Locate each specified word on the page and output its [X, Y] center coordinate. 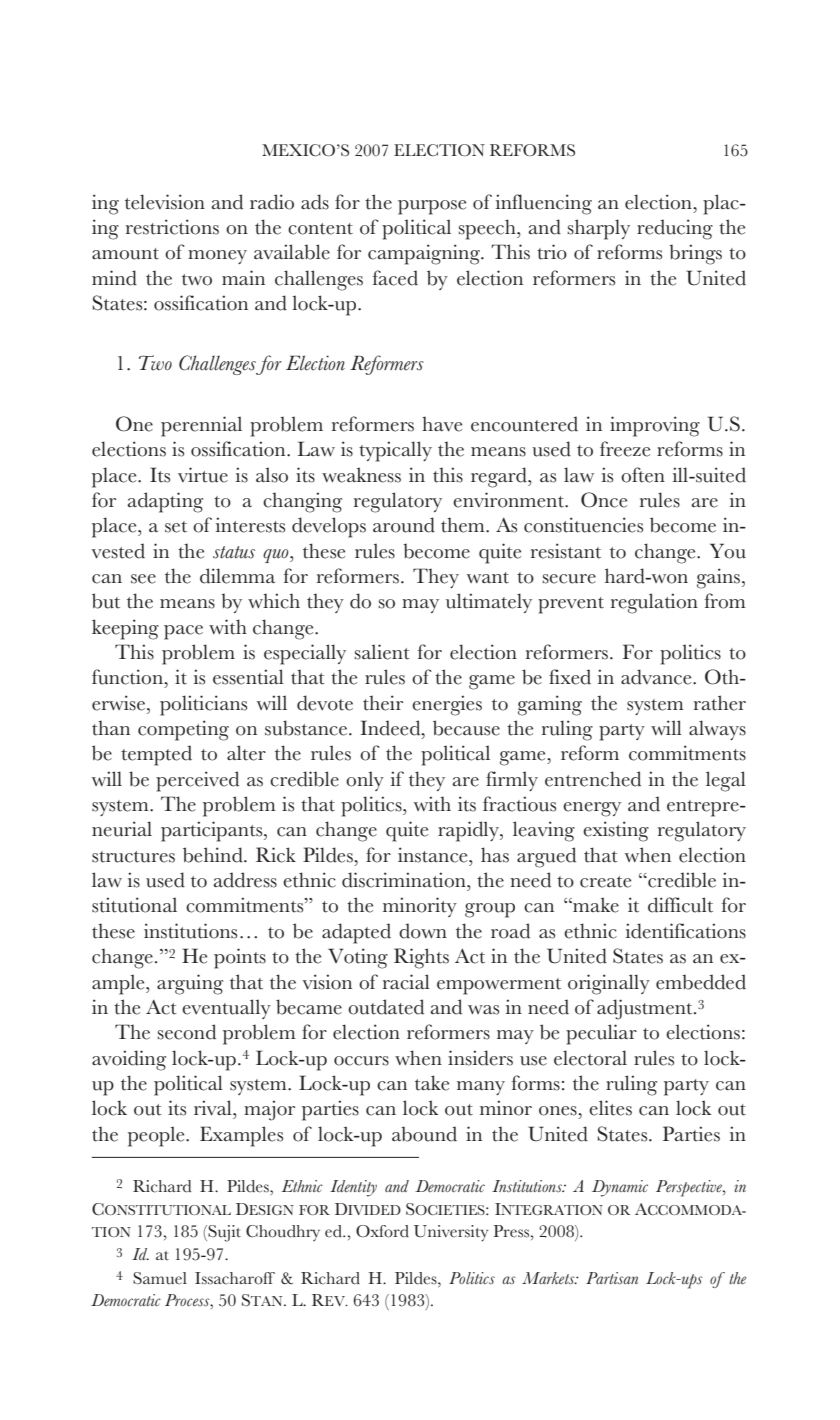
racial [406, 982]
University [451, 1233]
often [643, 475]
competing [183, 730]
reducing [675, 229]
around [404, 525]
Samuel [160, 1278]
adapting [165, 502]
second [186, 1032]
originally [609, 984]
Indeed [391, 728]
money [217, 257]
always [717, 730]
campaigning [425, 254]
